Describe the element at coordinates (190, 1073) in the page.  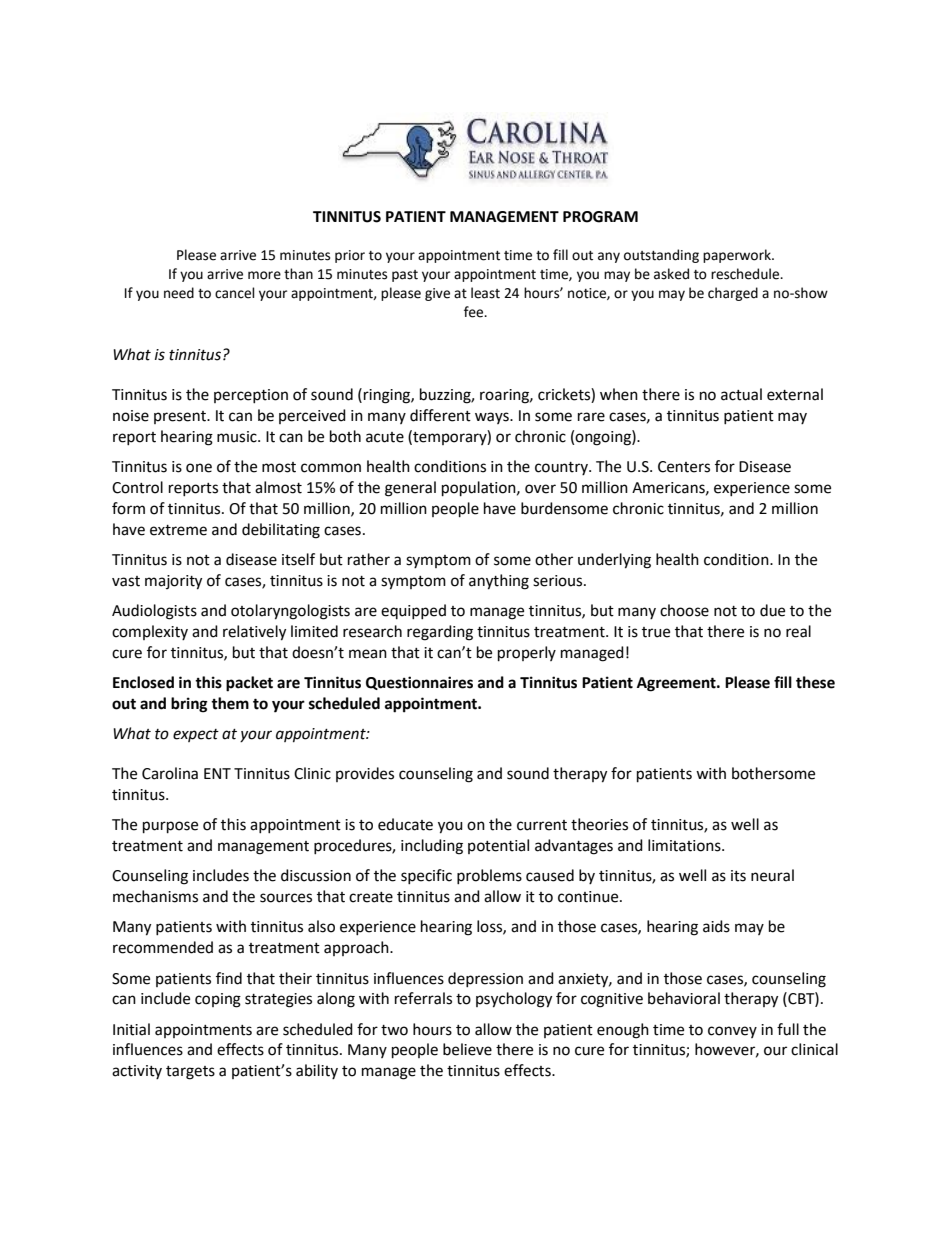
I see `targets` at that location.
